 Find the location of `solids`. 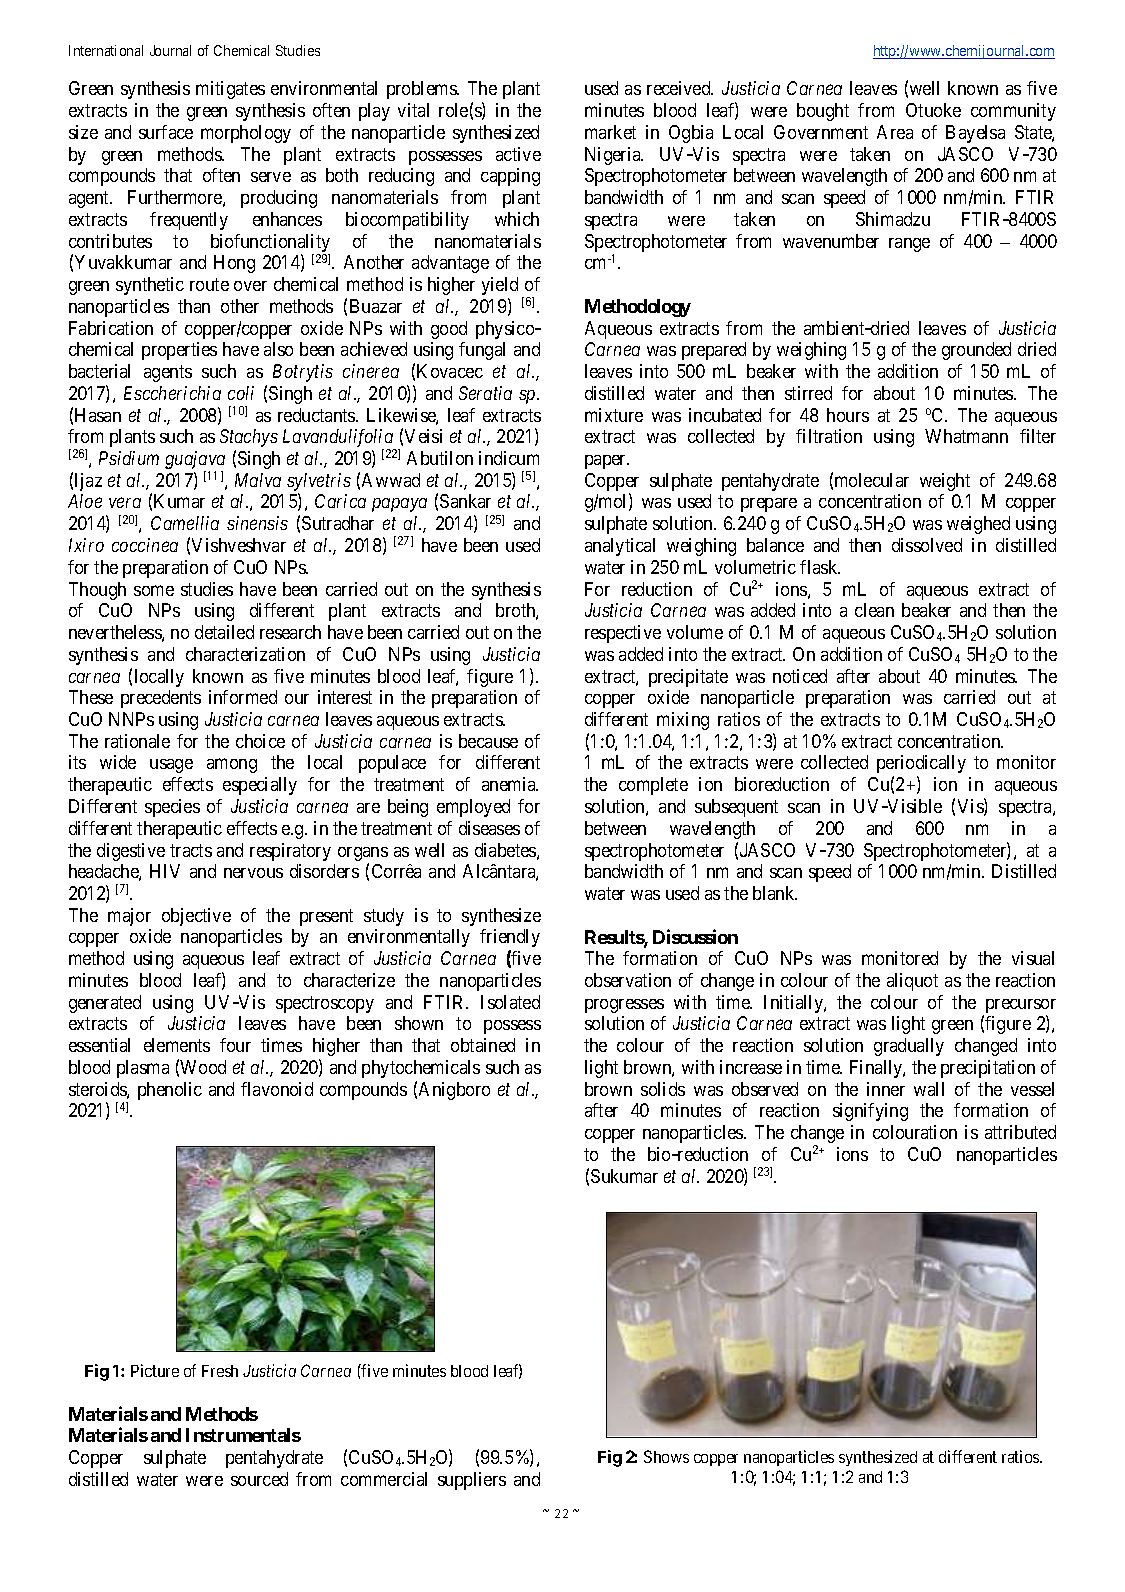

solids is located at coordinates (663, 1089).
